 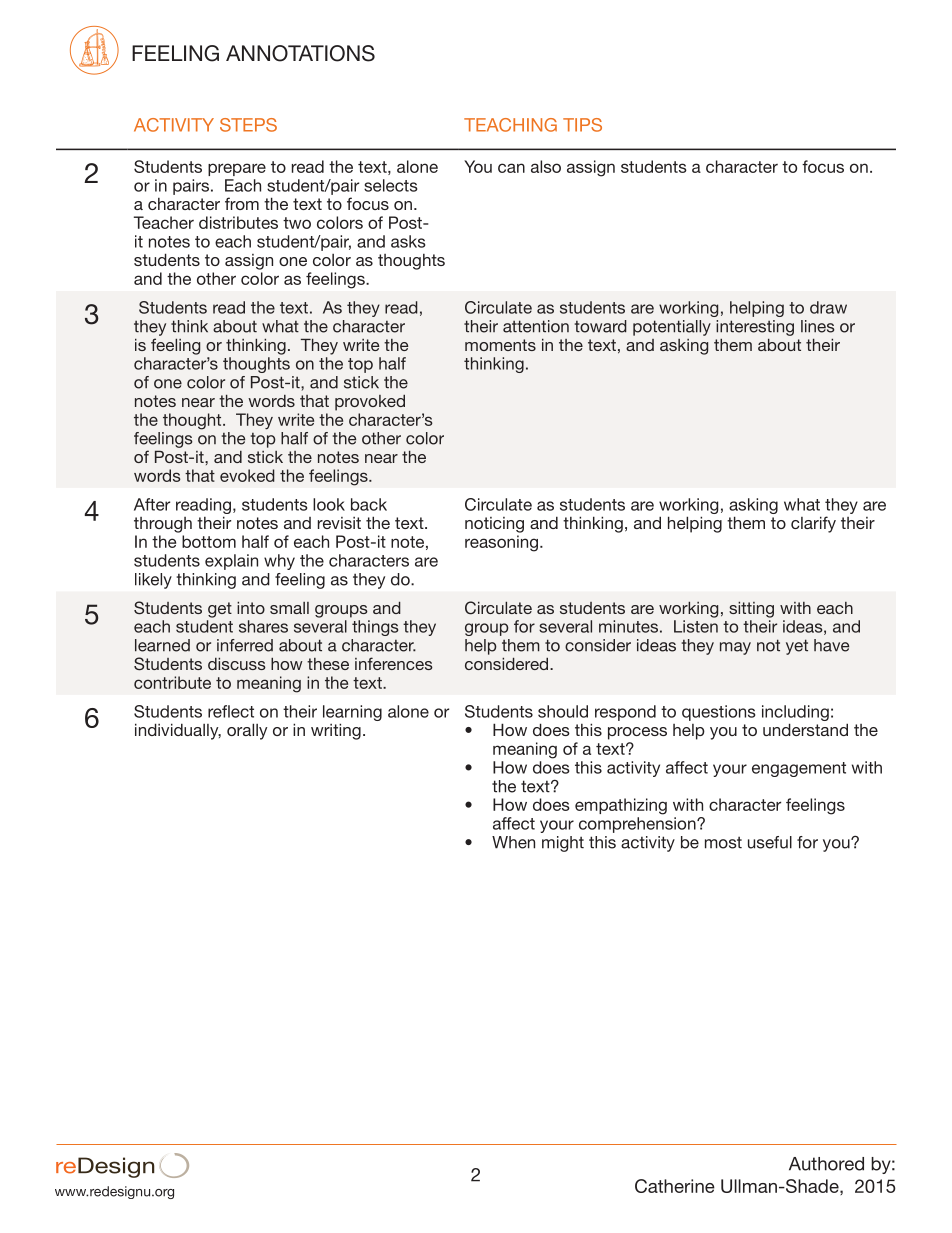 What do you see at coordinates (511, 168) in the image?
I see `can` at bounding box center [511, 168].
